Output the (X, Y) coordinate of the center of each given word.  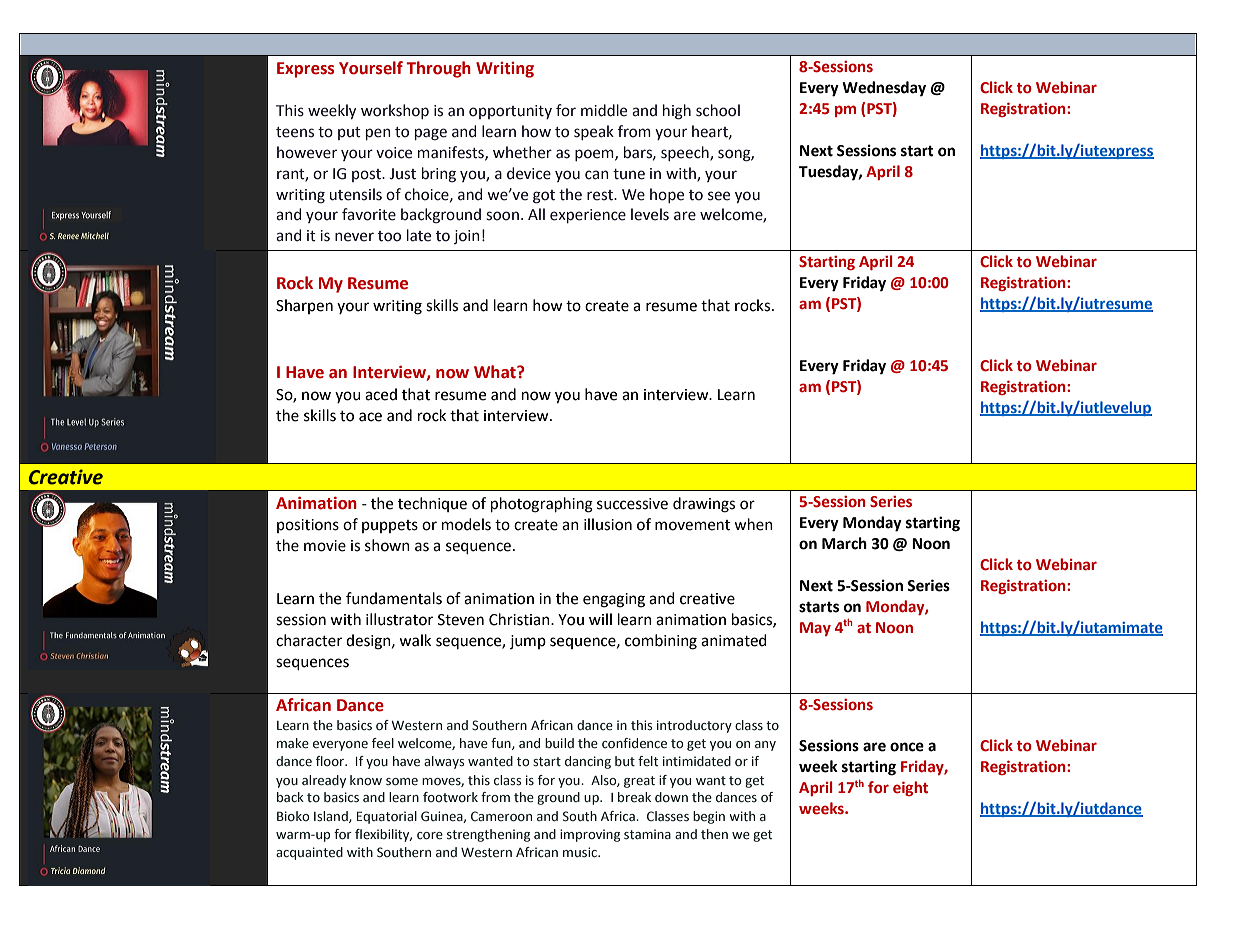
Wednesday (884, 89)
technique (432, 504)
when (753, 524)
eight (910, 788)
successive (632, 504)
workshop (395, 111)
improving (590, 835)
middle (604, 110)
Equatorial (387, 817)
